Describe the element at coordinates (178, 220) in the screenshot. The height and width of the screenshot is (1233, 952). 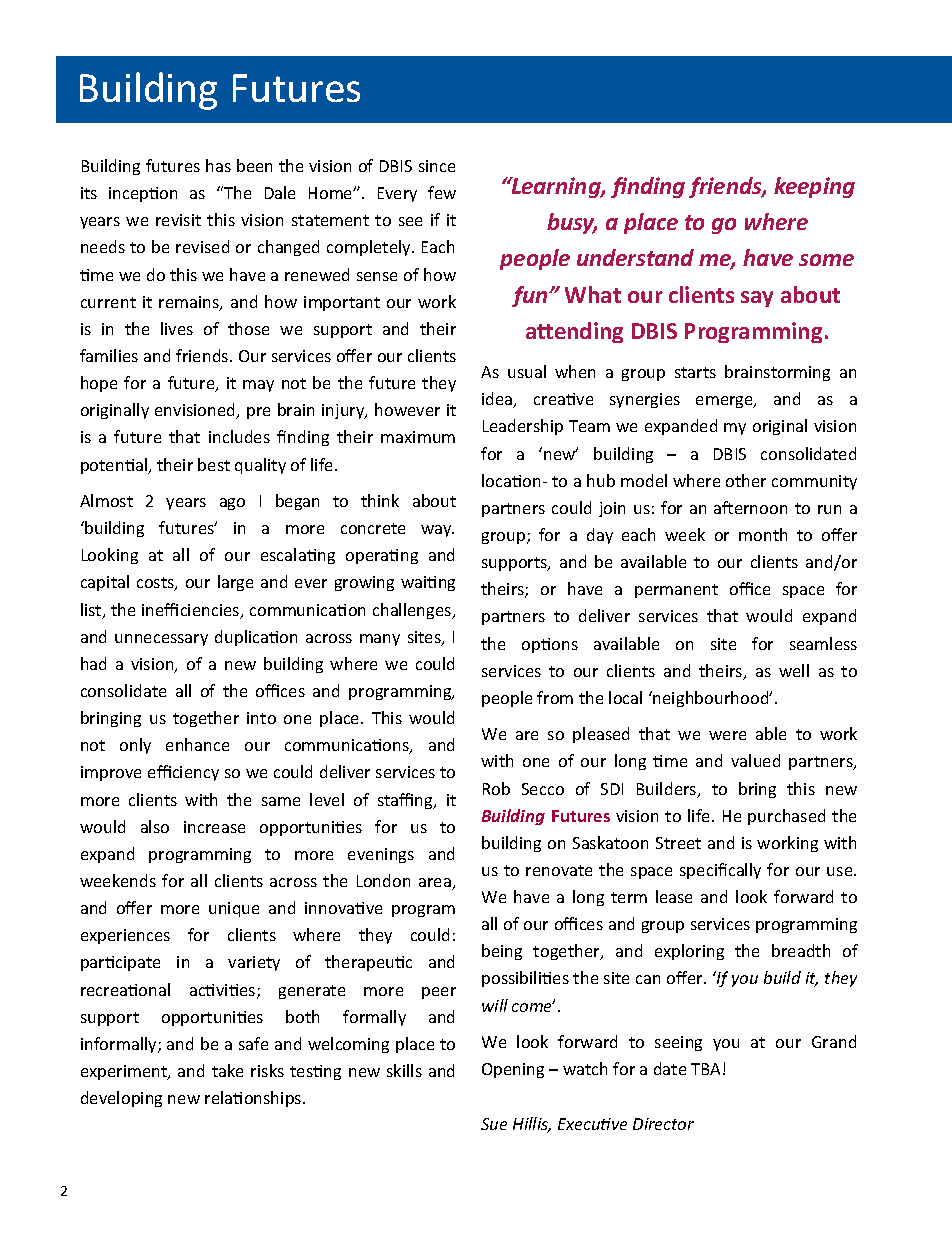
I see `revisit` at that location.
